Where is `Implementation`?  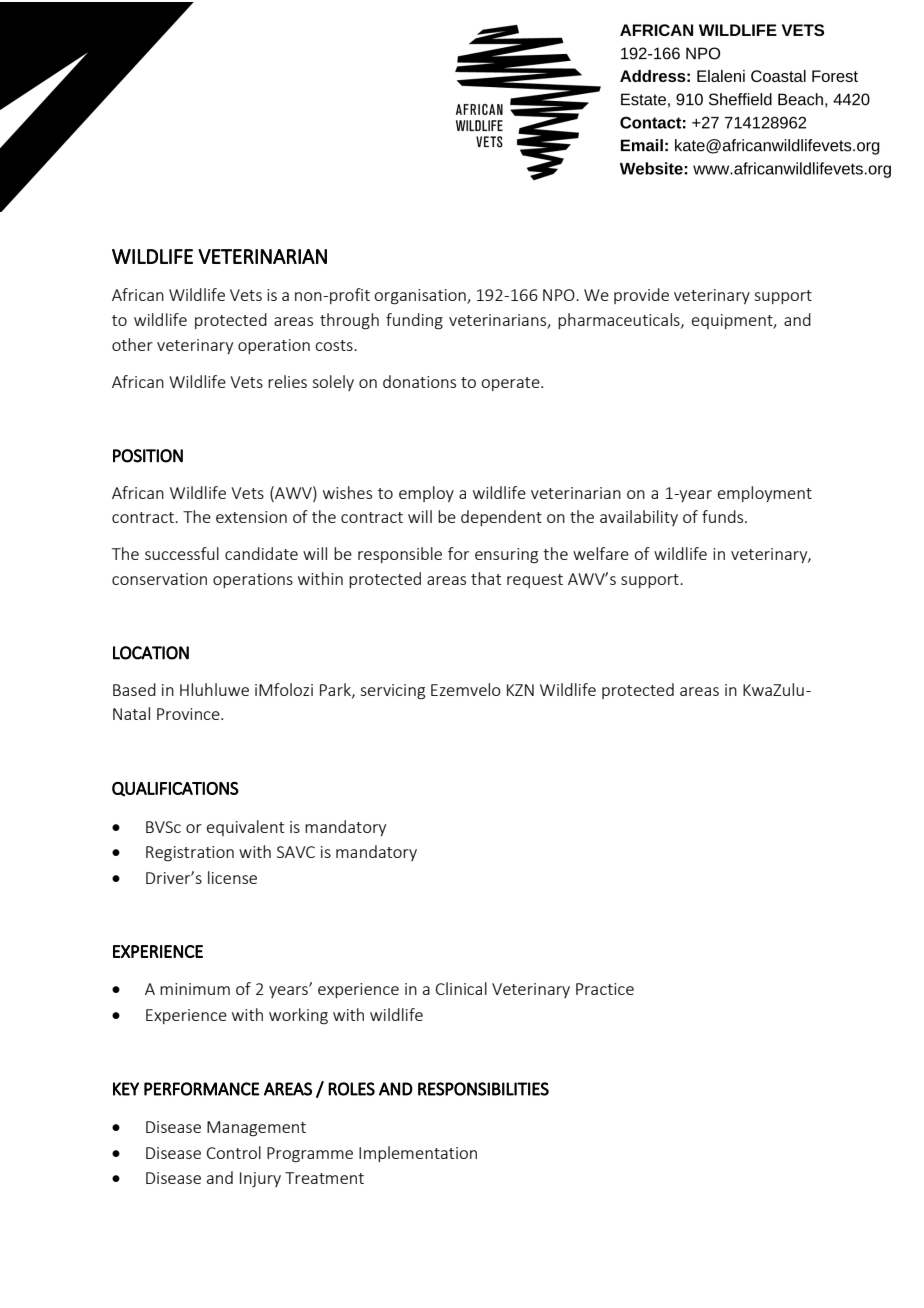 Implementation is located at coordinates (418, 1154).
